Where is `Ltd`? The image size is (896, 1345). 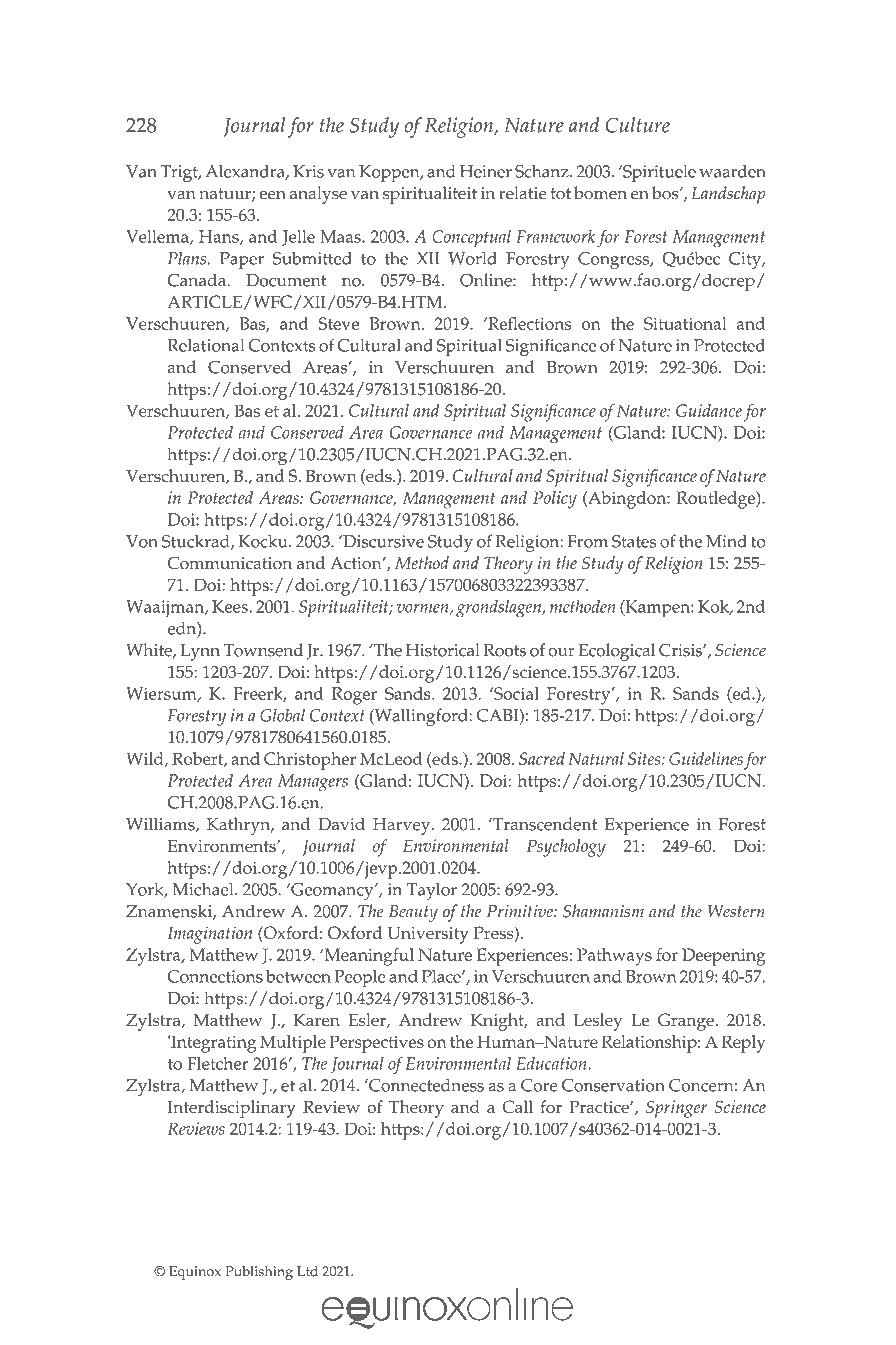 Ltd is located at coordinates (307, 1271).
